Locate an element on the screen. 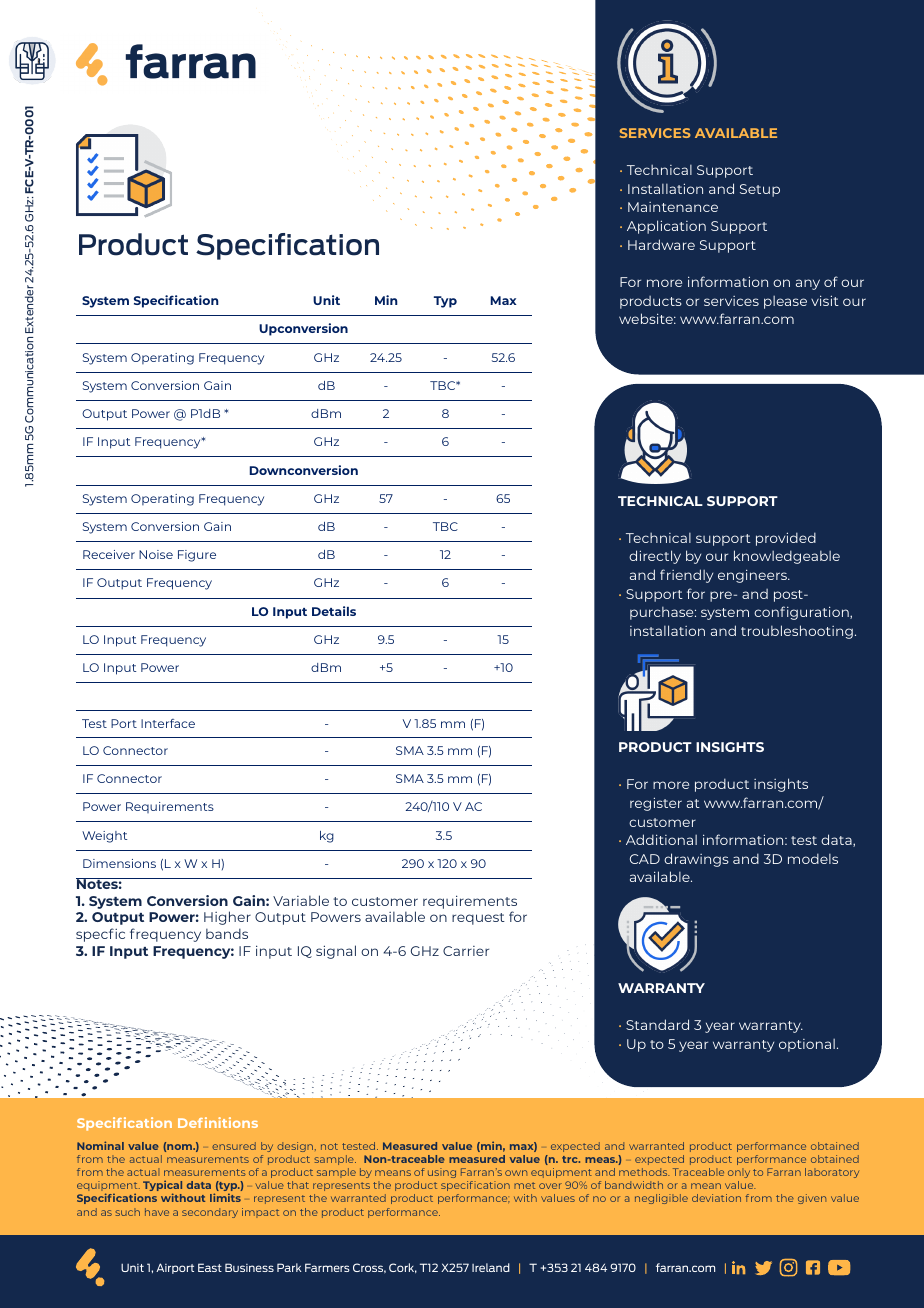 The image size is (924, 1308). directly is located at coordinates (655, 557).
